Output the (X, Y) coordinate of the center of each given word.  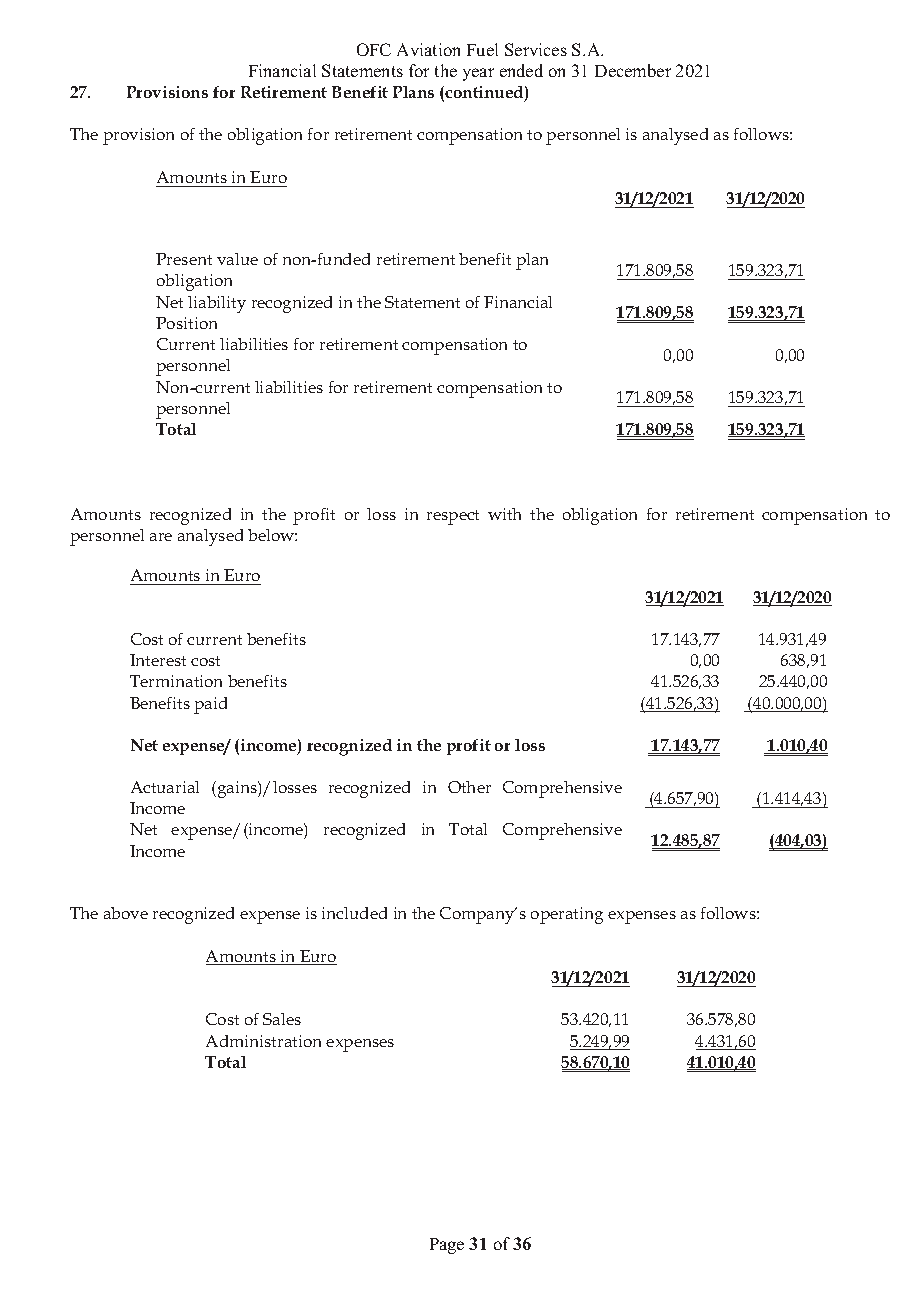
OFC (374, 49)
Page (447, 1246)
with (504, 514)
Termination (176, 681)
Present (184, 259)
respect (453, 517)
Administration (263, 1041)
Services (536, 49)
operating (567, 915)
